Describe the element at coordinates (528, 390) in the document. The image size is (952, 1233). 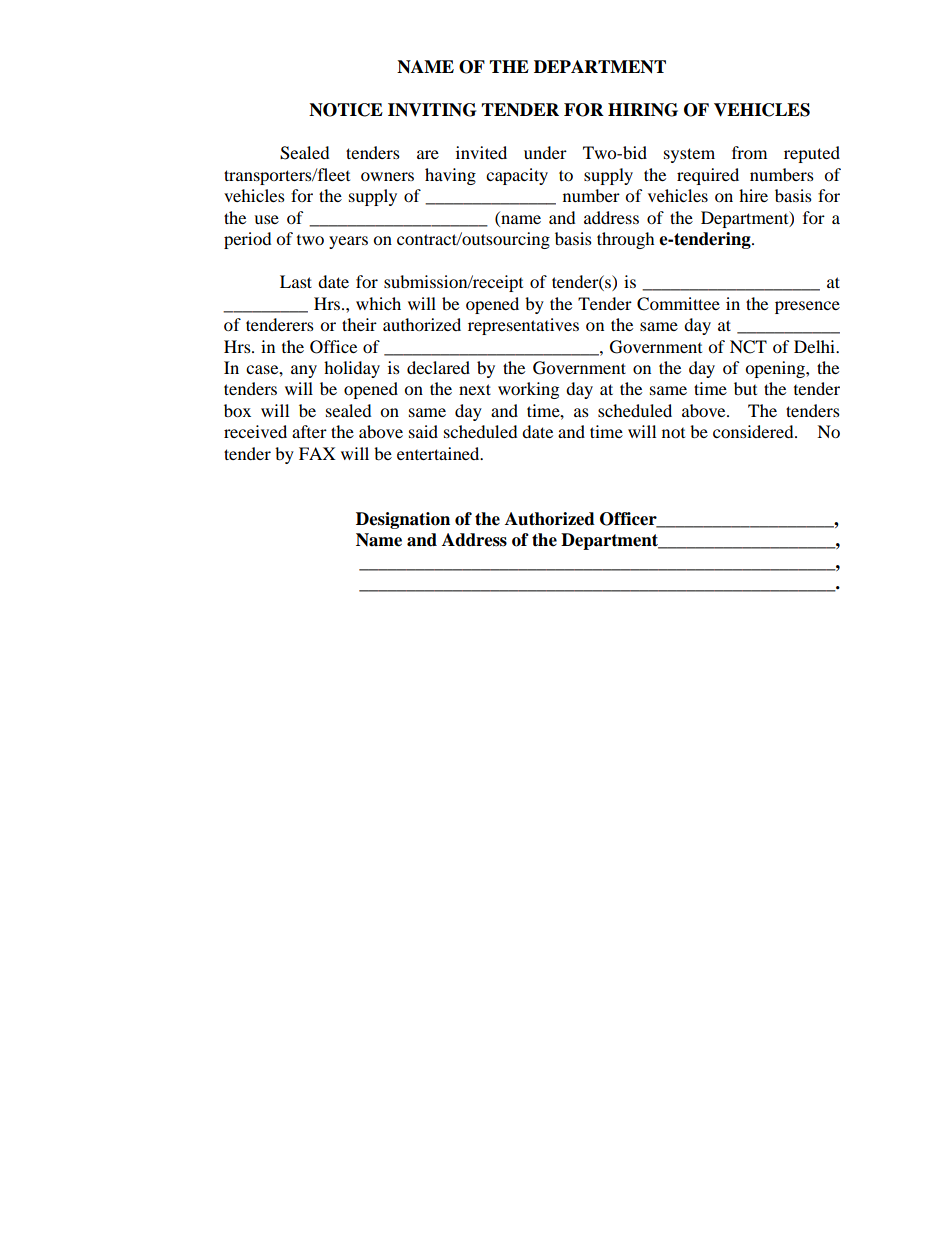
I see `working` at that location.
